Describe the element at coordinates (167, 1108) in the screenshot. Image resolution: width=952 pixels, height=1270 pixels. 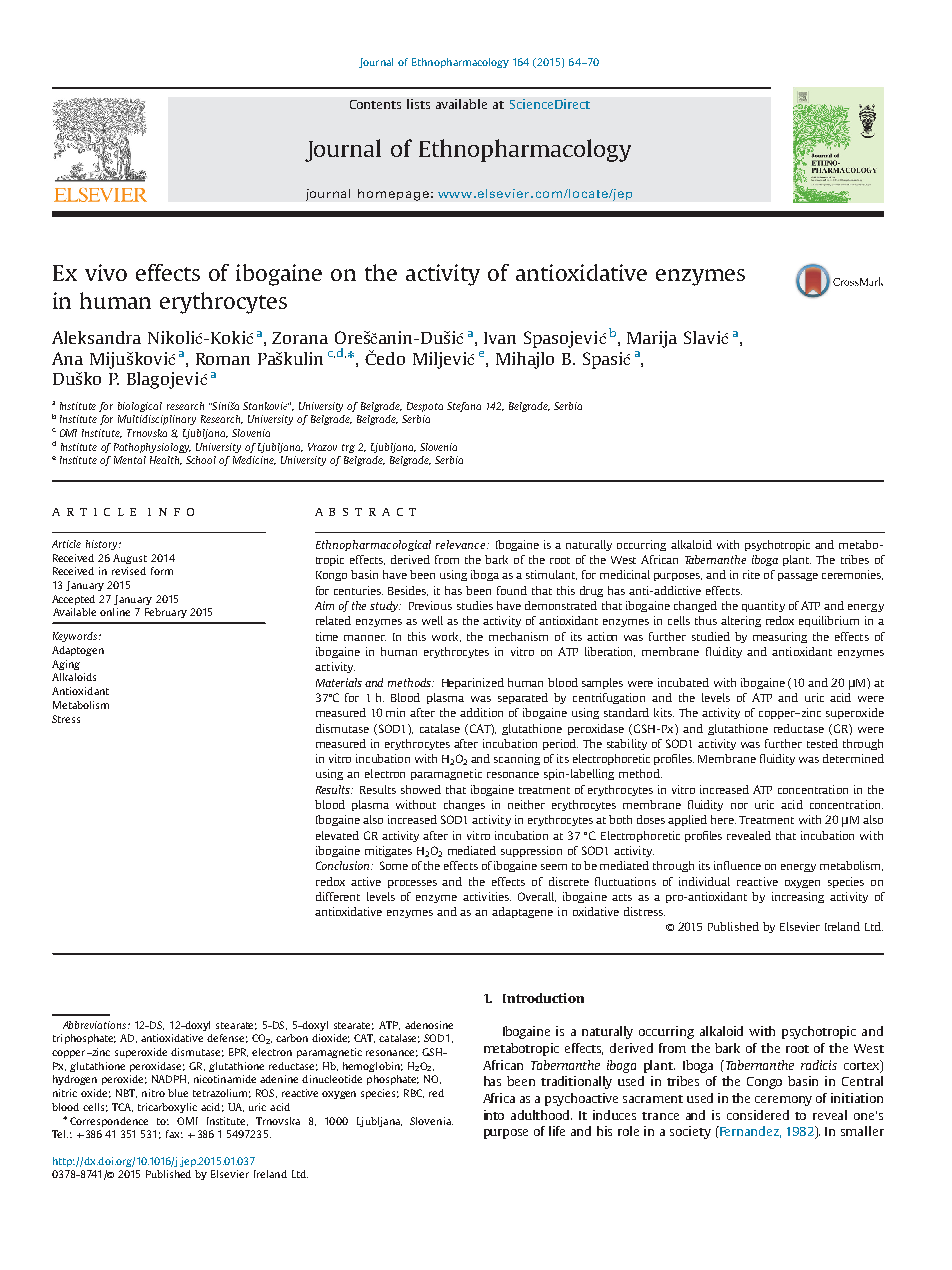
I see `tricarboxylic` at that location.
